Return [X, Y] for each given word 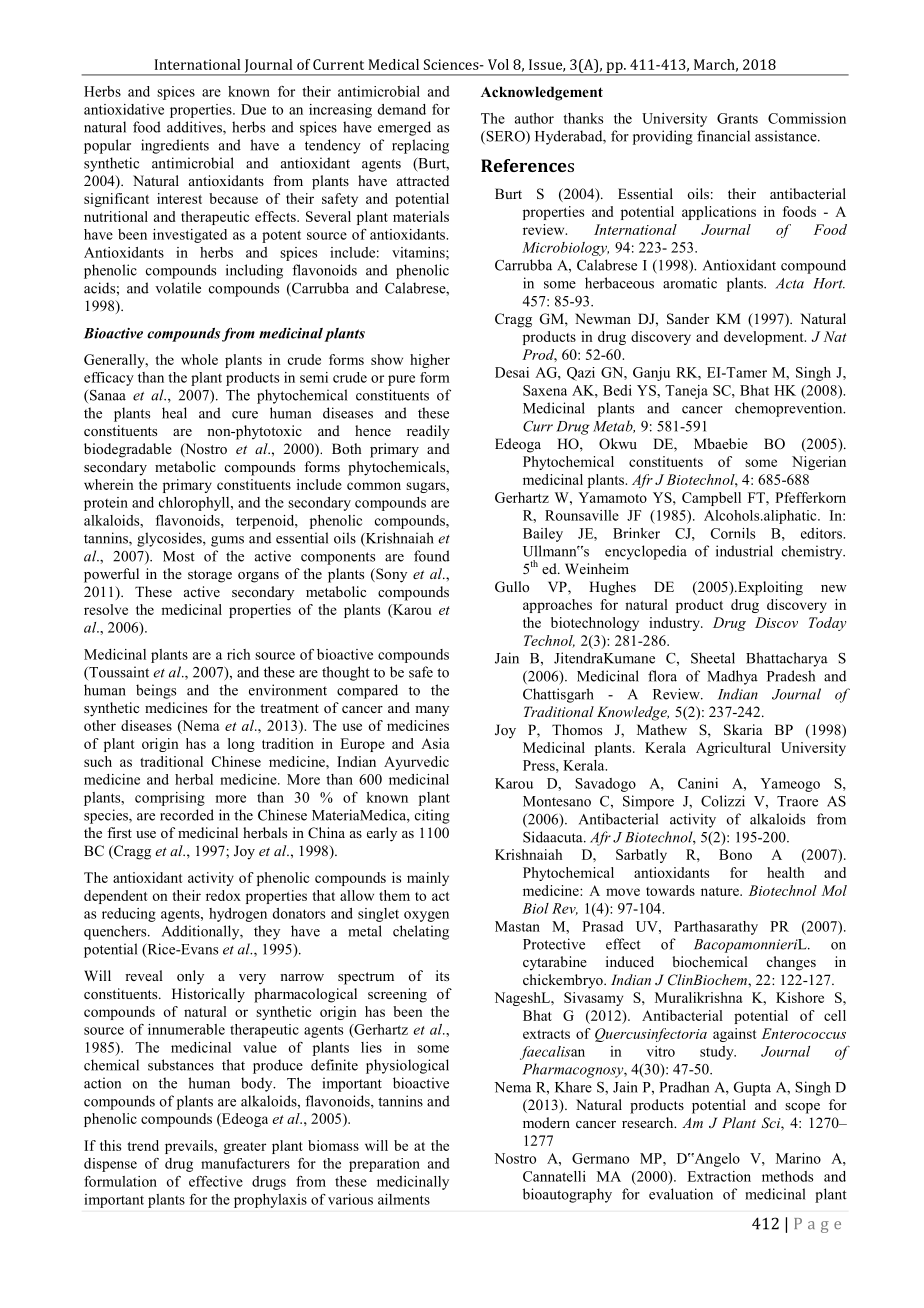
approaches [557, 606]
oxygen [426, 916]
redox [223, 895]
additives [195, 128]
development [765, 338]
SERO [505, 137]
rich [238, 654]
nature [721, 891]
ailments [404, 1199]
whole [199, 359]
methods [787, 1176]
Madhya [732, 677]
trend [143, 1145]
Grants [737, 118]
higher [430, 361]
